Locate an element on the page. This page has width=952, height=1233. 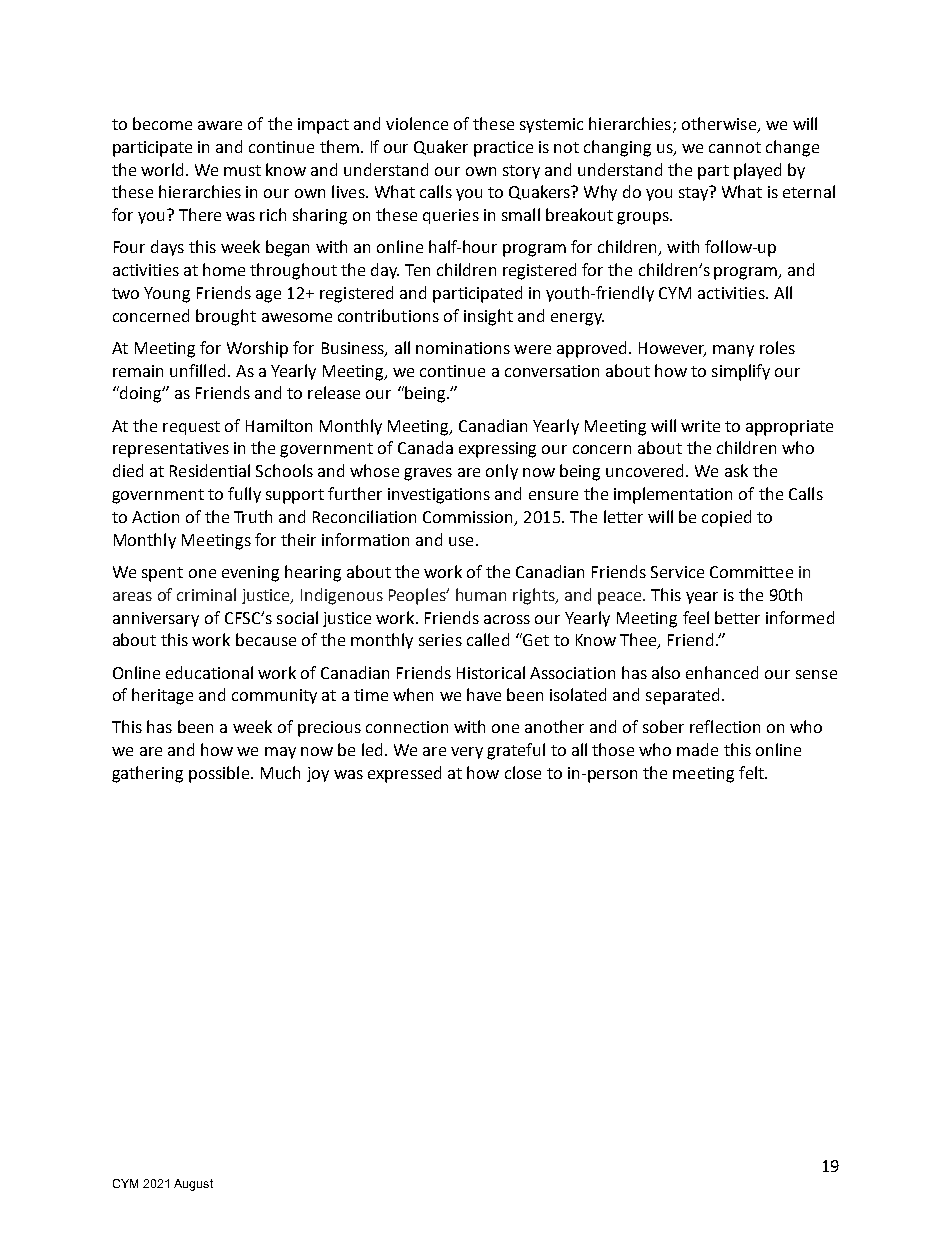
enhanced is located at coordinates (722, 672).
